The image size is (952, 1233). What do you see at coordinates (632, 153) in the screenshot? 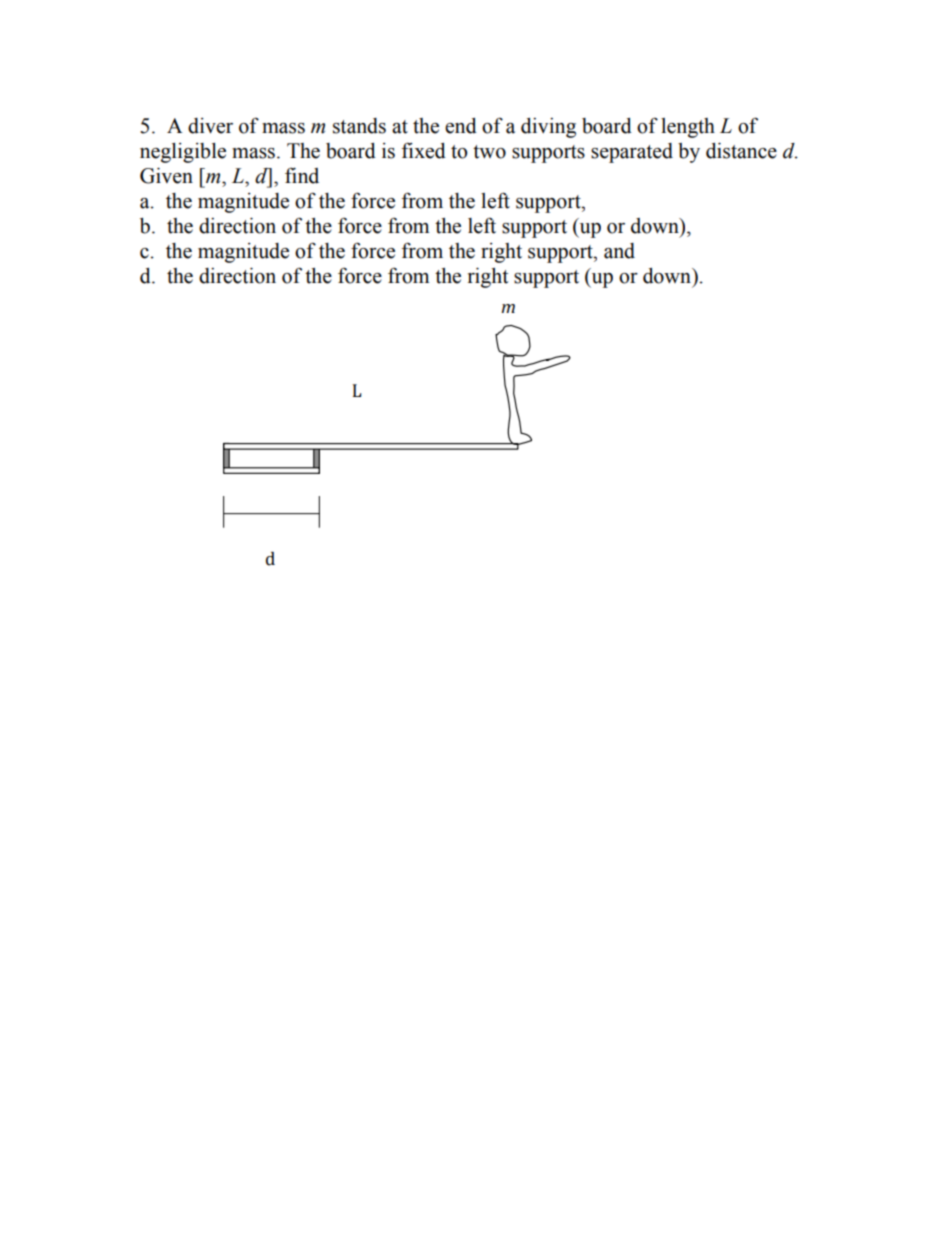
I see `separated` at bounding box center [632, 153].
